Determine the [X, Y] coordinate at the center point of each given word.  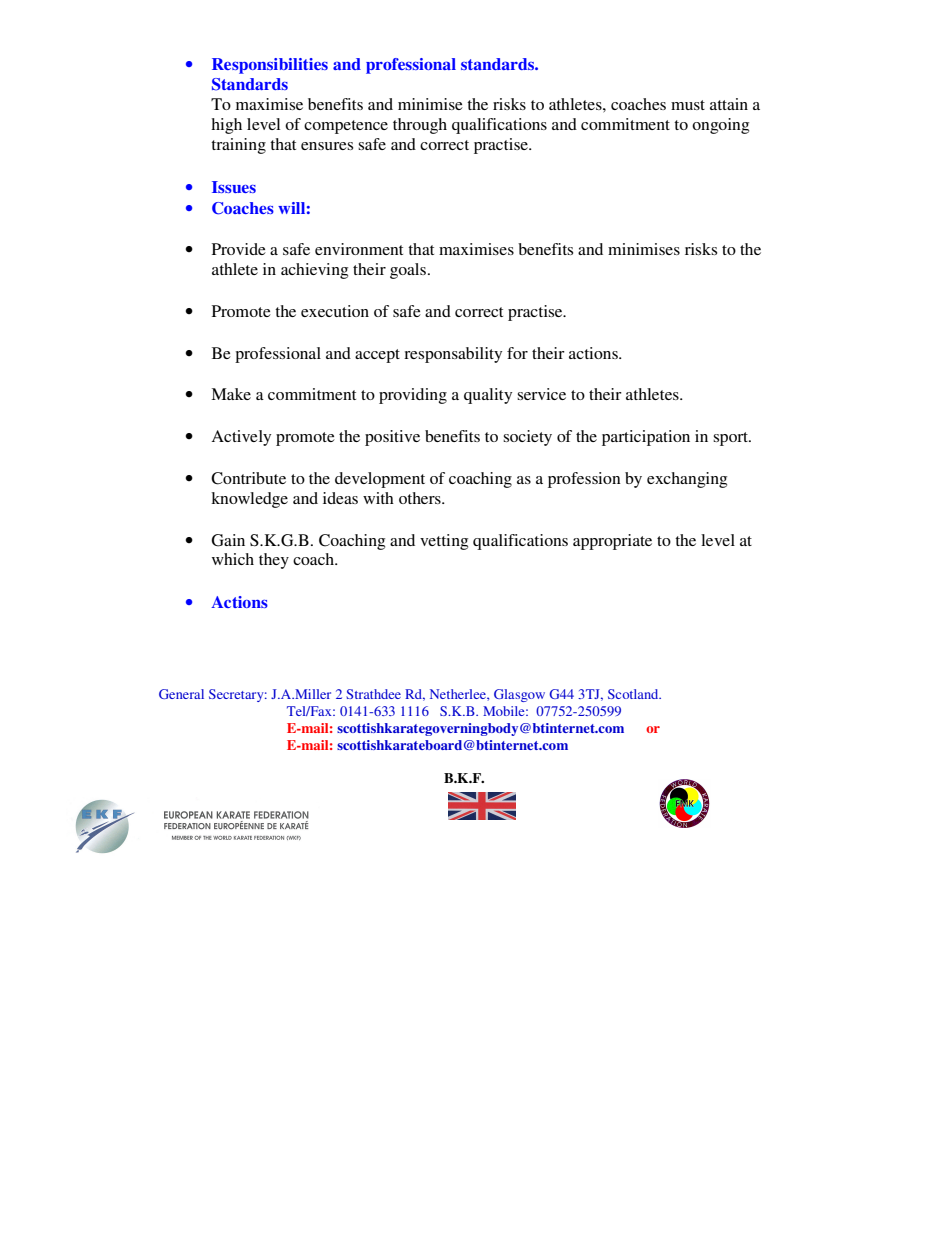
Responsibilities [270, 66]
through [420, 126]
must [688, 105]
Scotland [634, 694]
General [181, 694]
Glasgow [519, 695]
